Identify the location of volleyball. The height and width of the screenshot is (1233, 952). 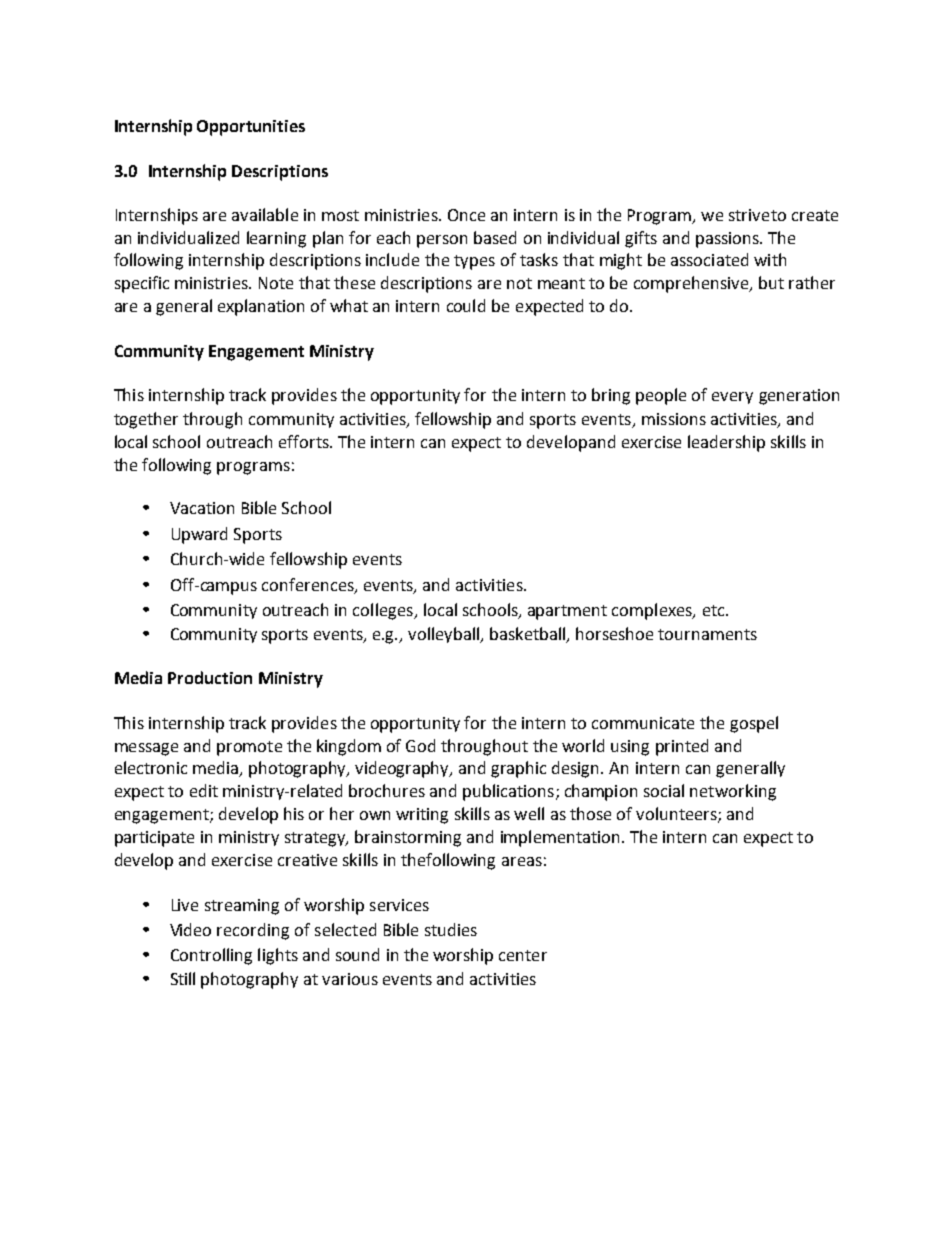
(445, 635).
